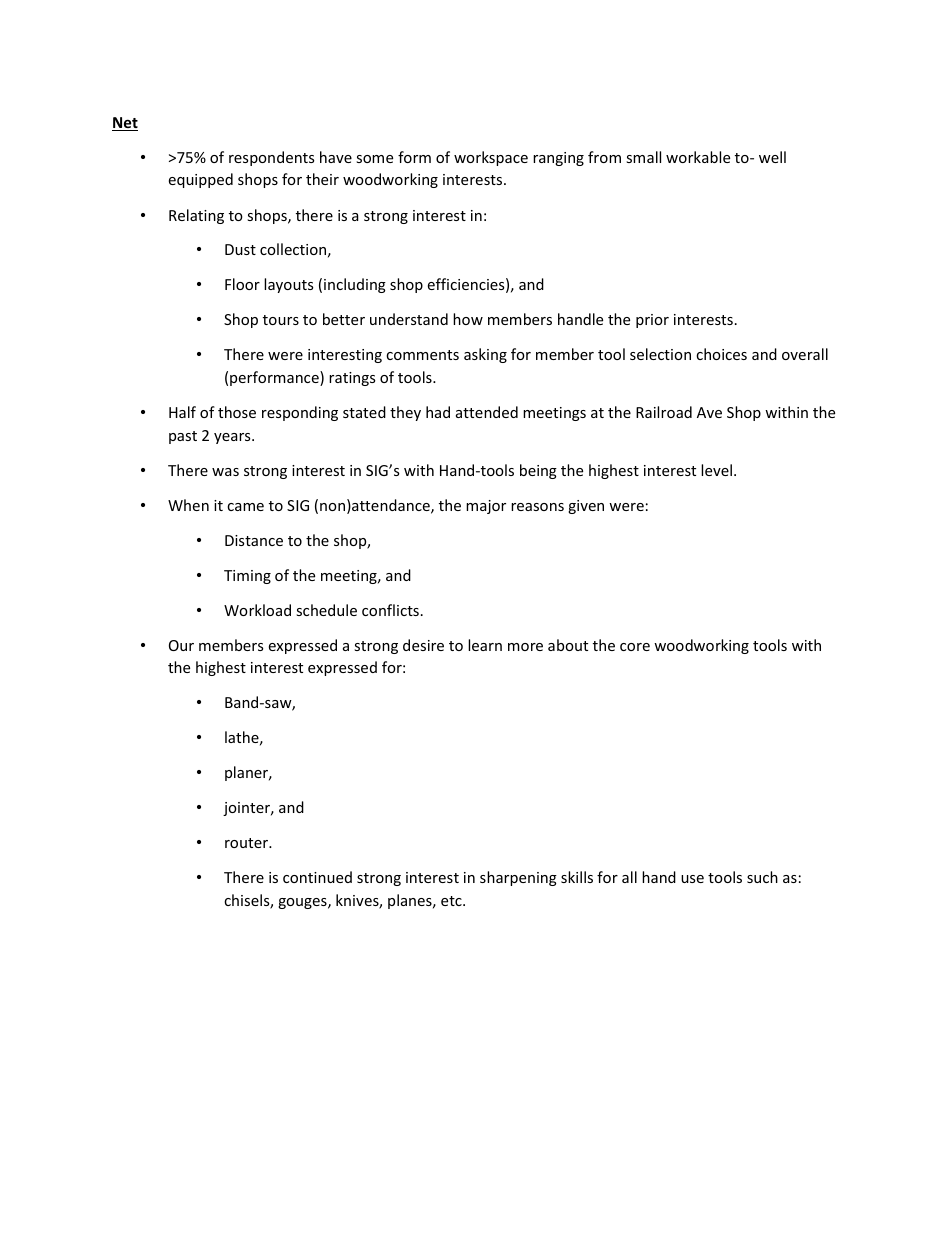 This screenshot has height=1233, width=952. What do you see at coordinates (721, 354) in the screenshot?
I see `choices` at bounding box center [721, 354].
